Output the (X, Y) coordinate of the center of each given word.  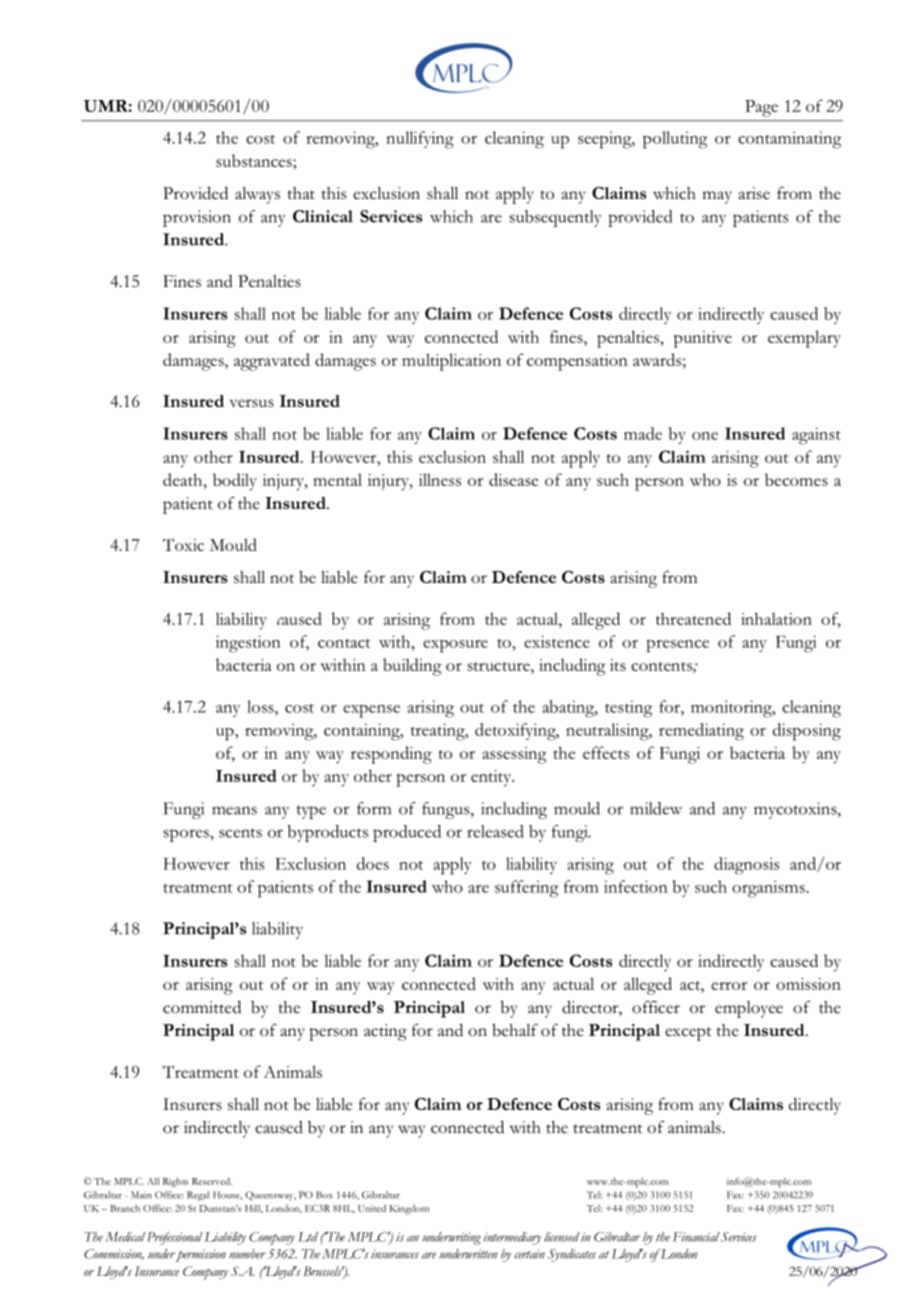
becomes (796, 479)
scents (240, 833)
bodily (235, 482)
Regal (198, 1196)
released (495, 831)
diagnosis (747, 866)
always (257, 195)
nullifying (420, 140)
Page (761, 108)
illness (440, 480)
